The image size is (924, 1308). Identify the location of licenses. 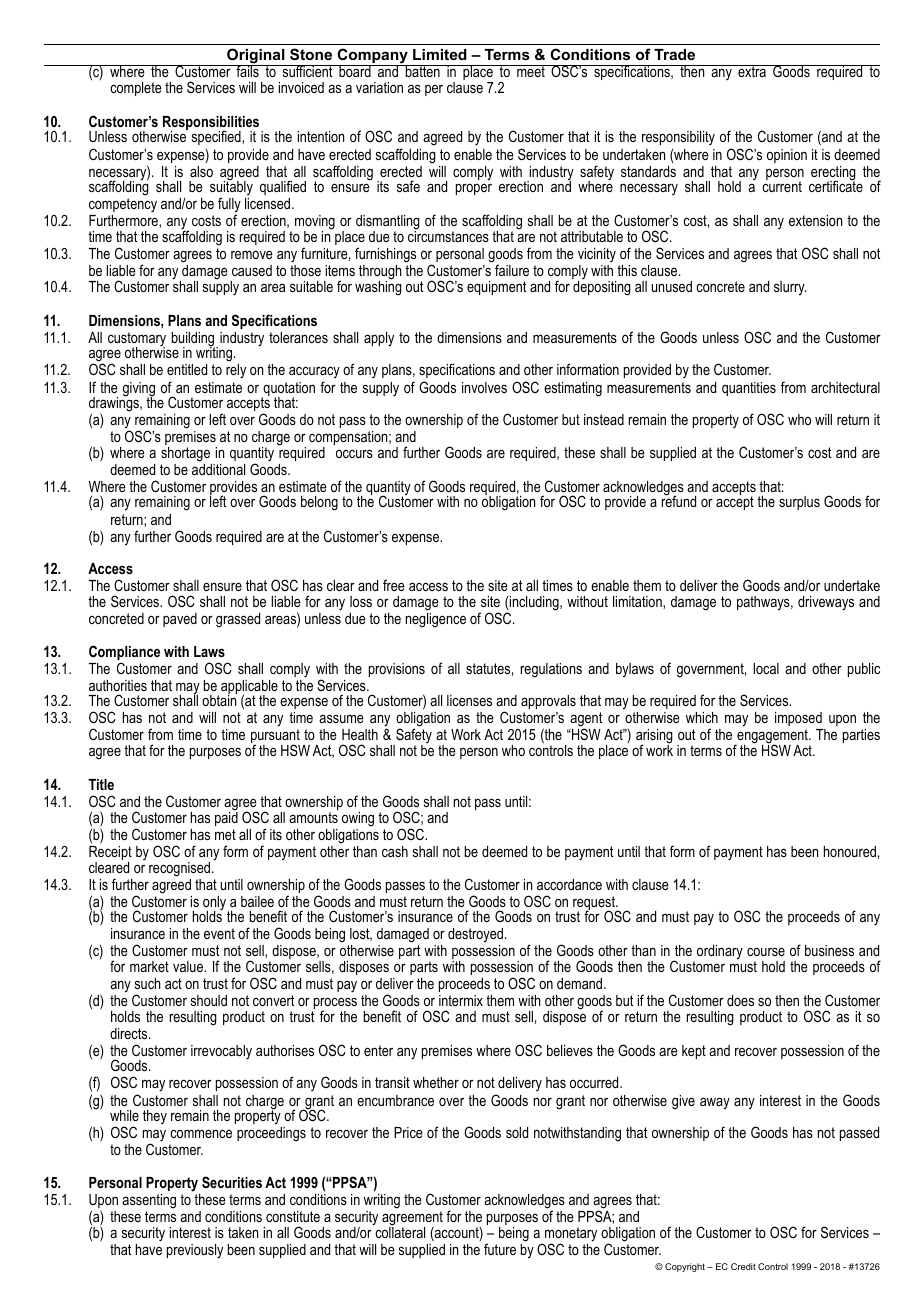
(469, 700).
